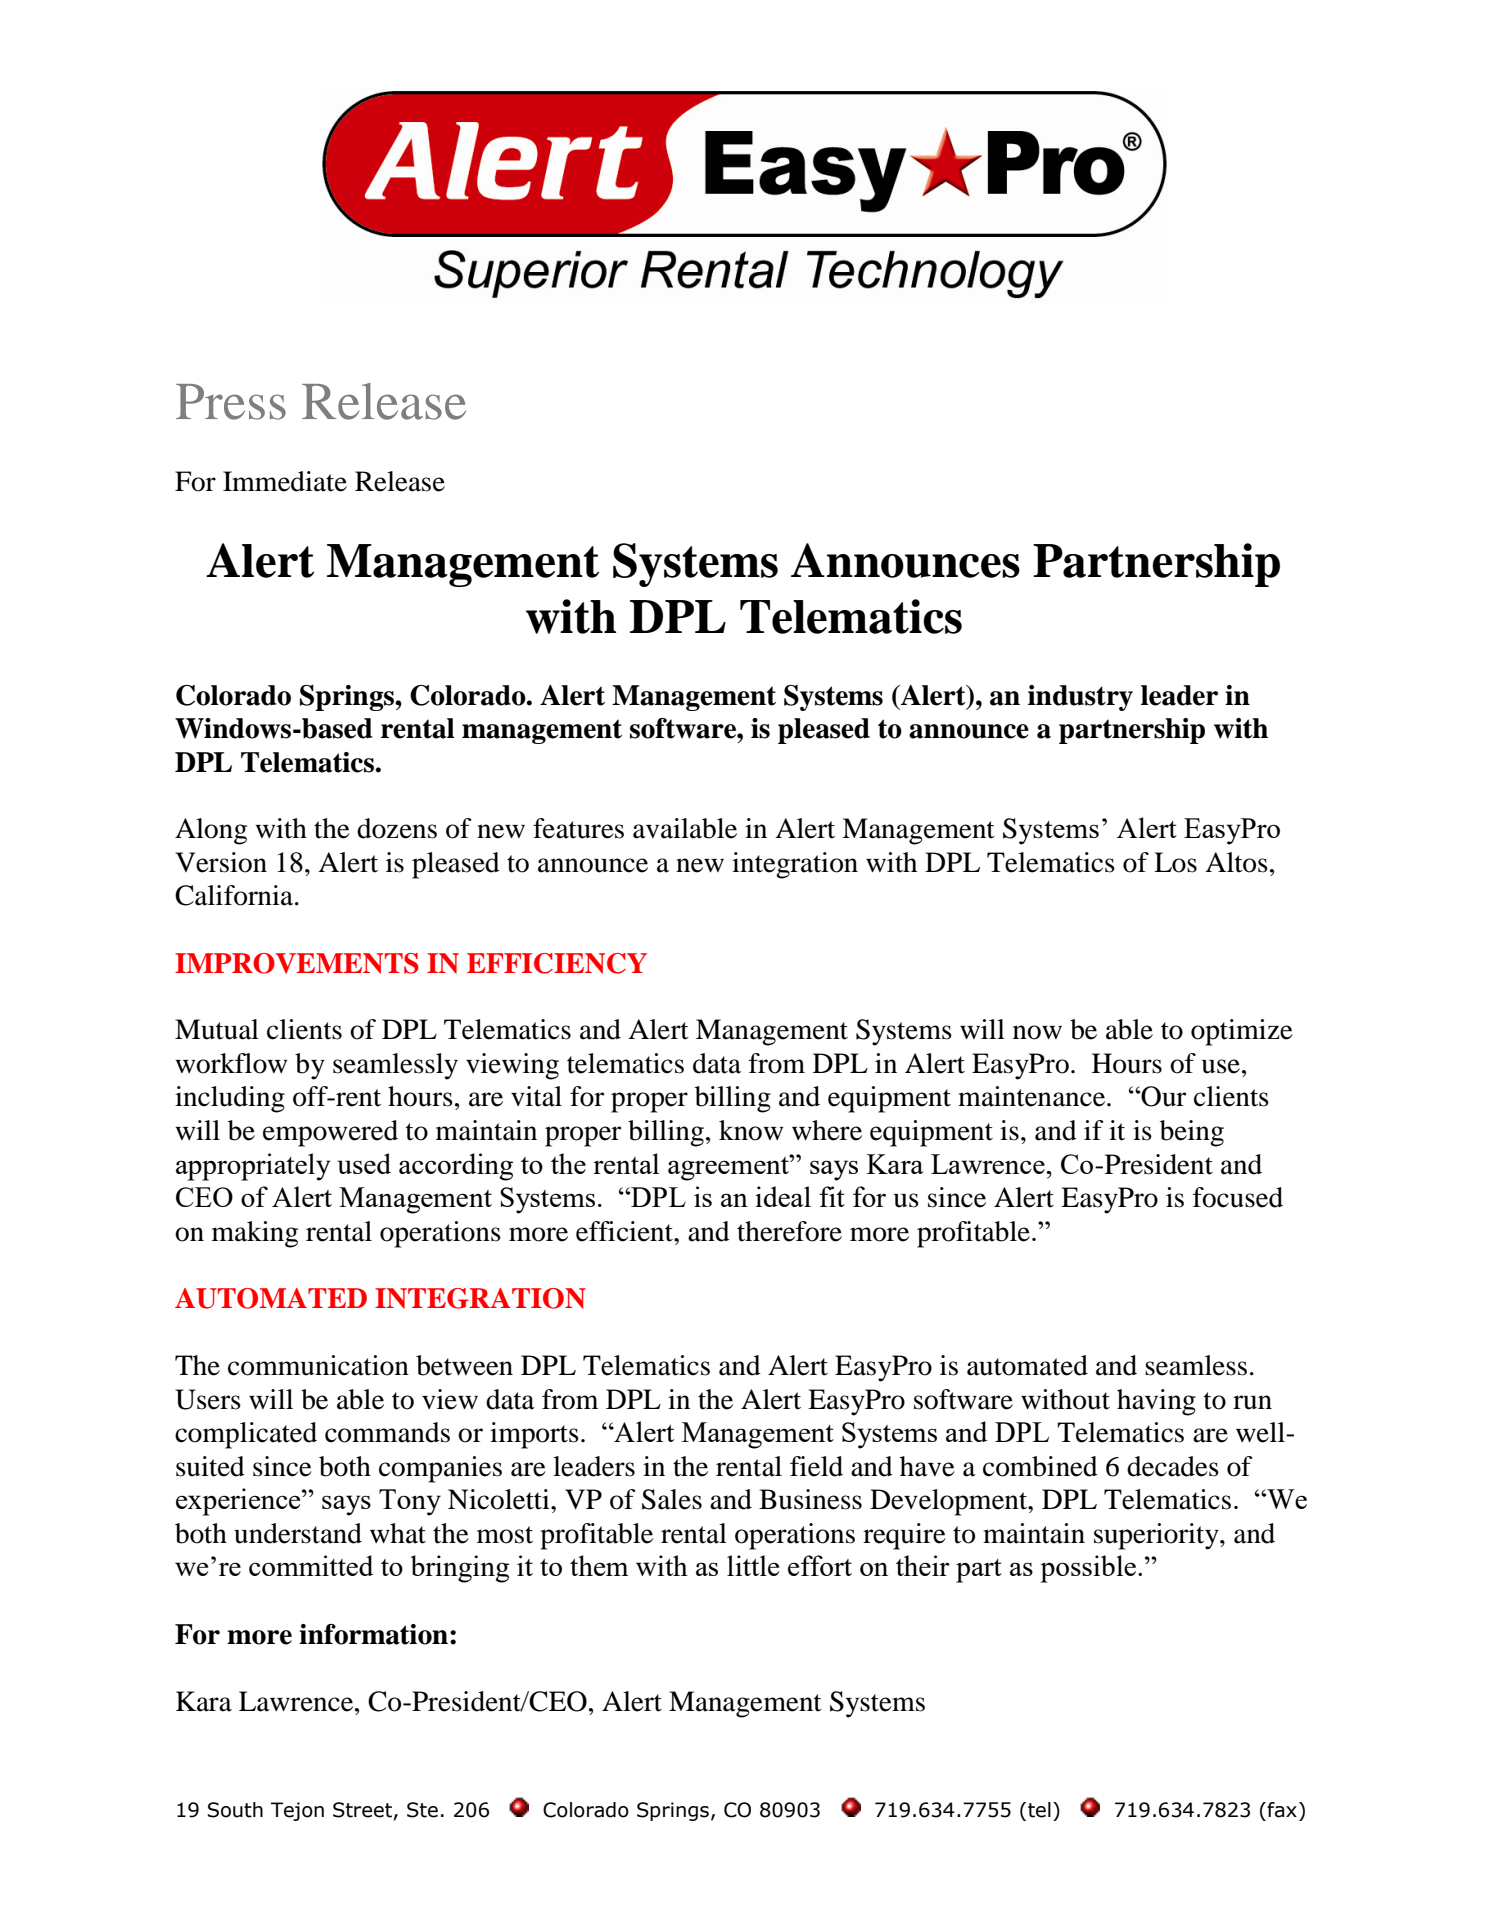  What do you see at coordinates (235, 1810) in the document?
I see `South` at bounding box center [235, 1810].
